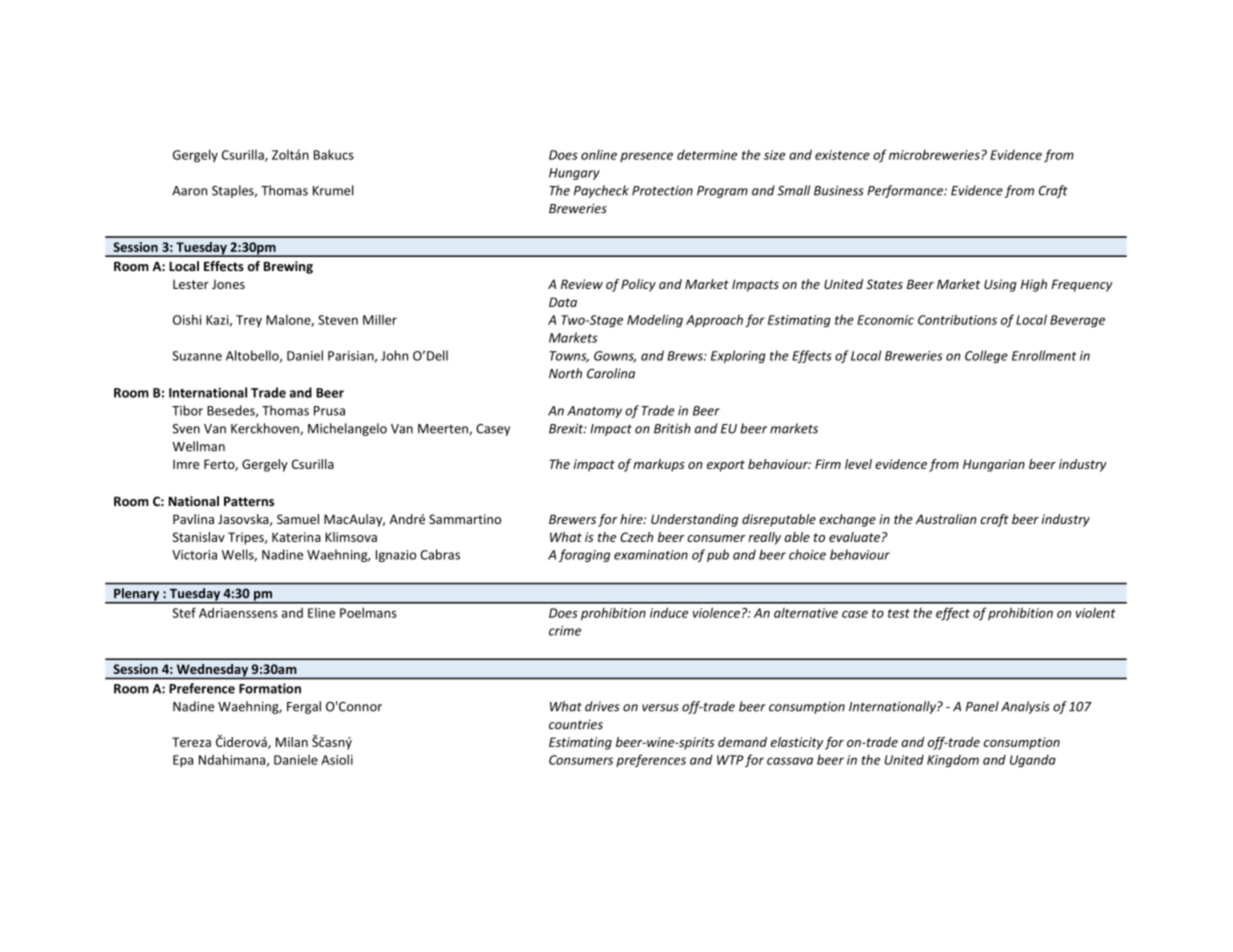  I want to click on College, so click(986, 356).
